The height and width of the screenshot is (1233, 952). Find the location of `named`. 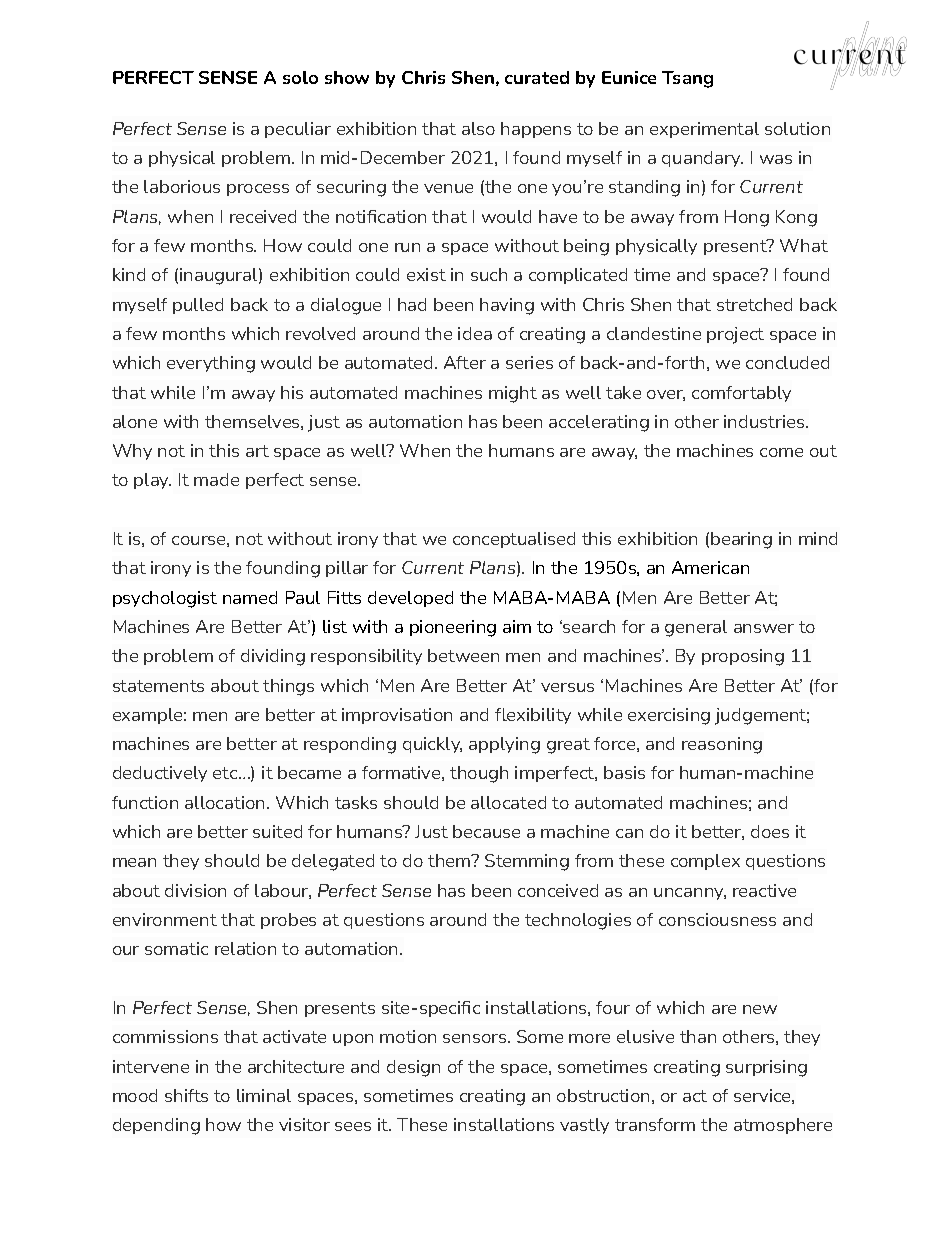

named is located at coordinates (250, 597).
